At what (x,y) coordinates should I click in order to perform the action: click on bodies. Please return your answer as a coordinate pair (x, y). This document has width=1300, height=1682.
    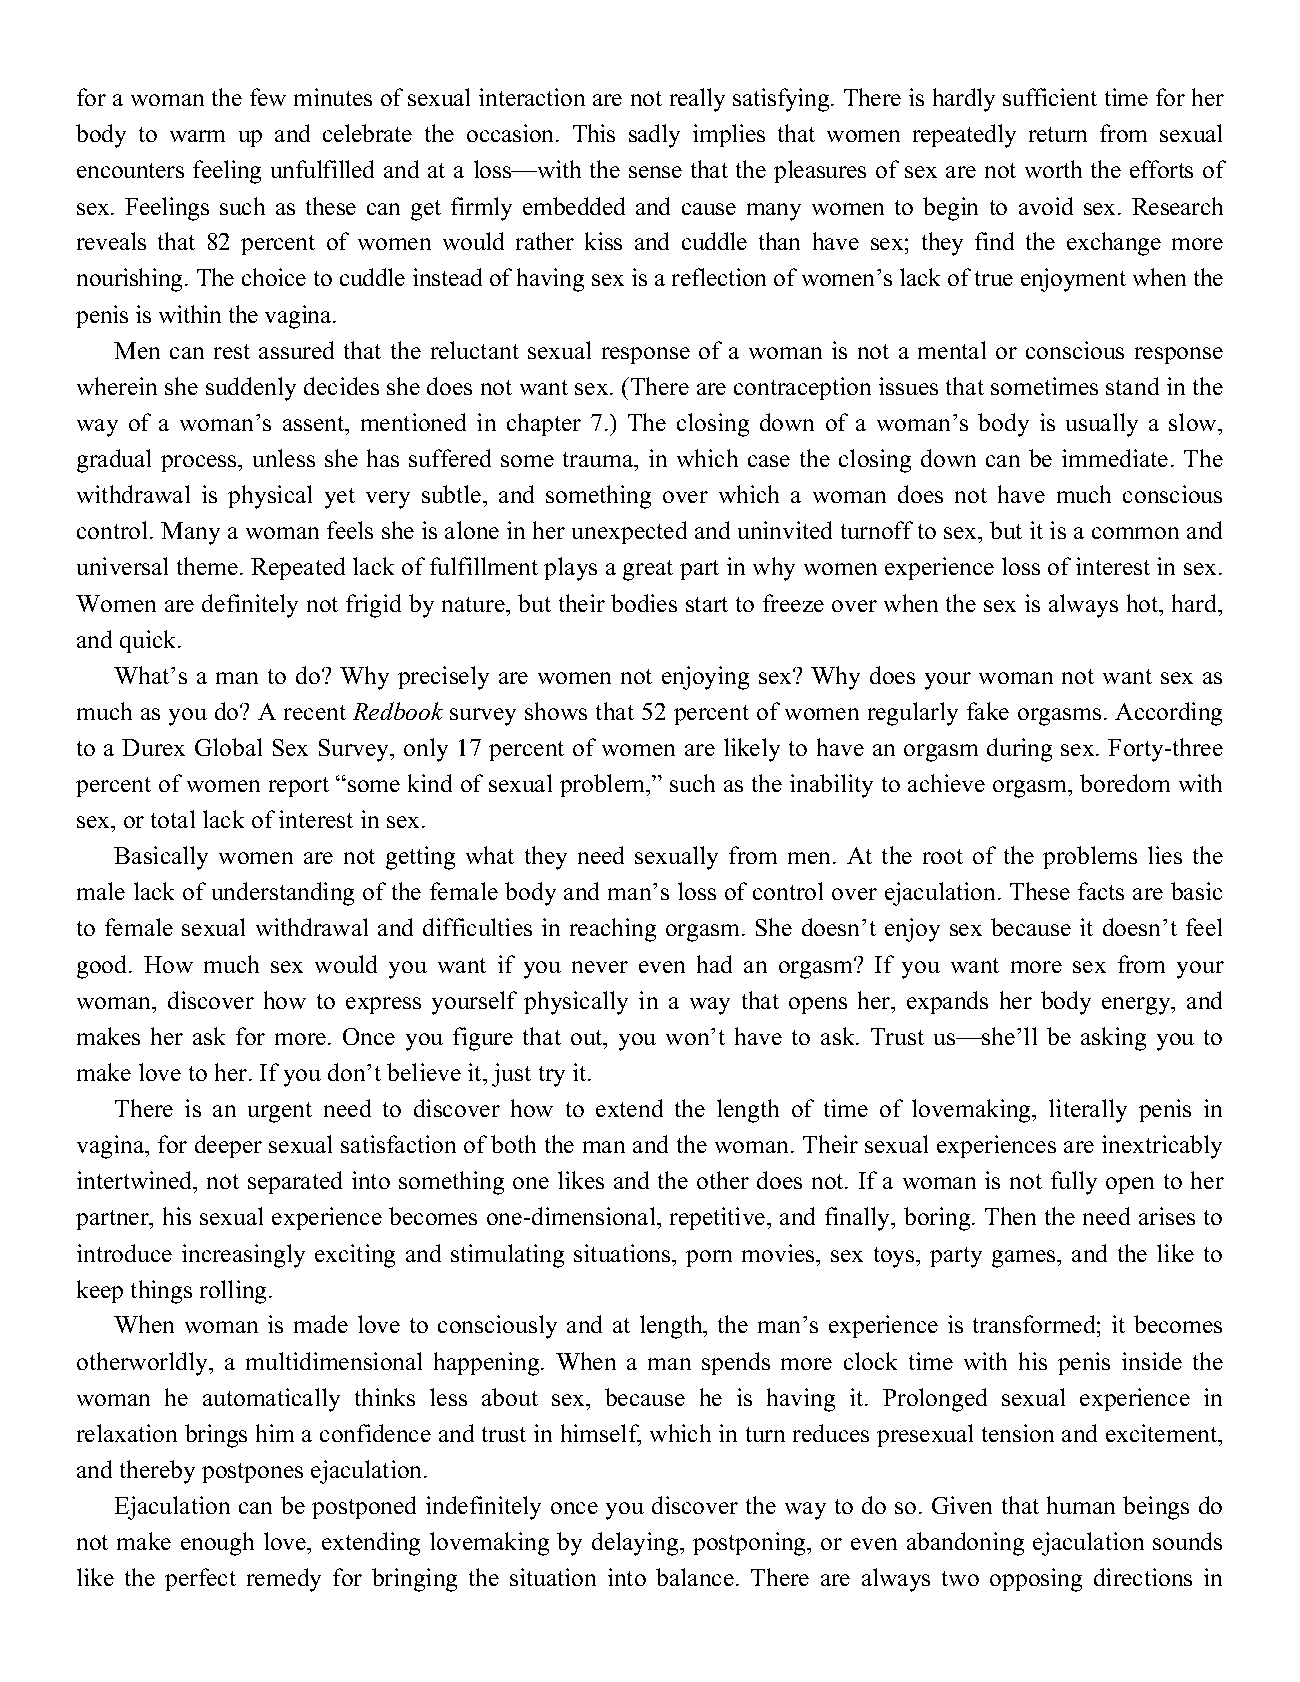
    Looking at the image, I should click on (644, 603).
